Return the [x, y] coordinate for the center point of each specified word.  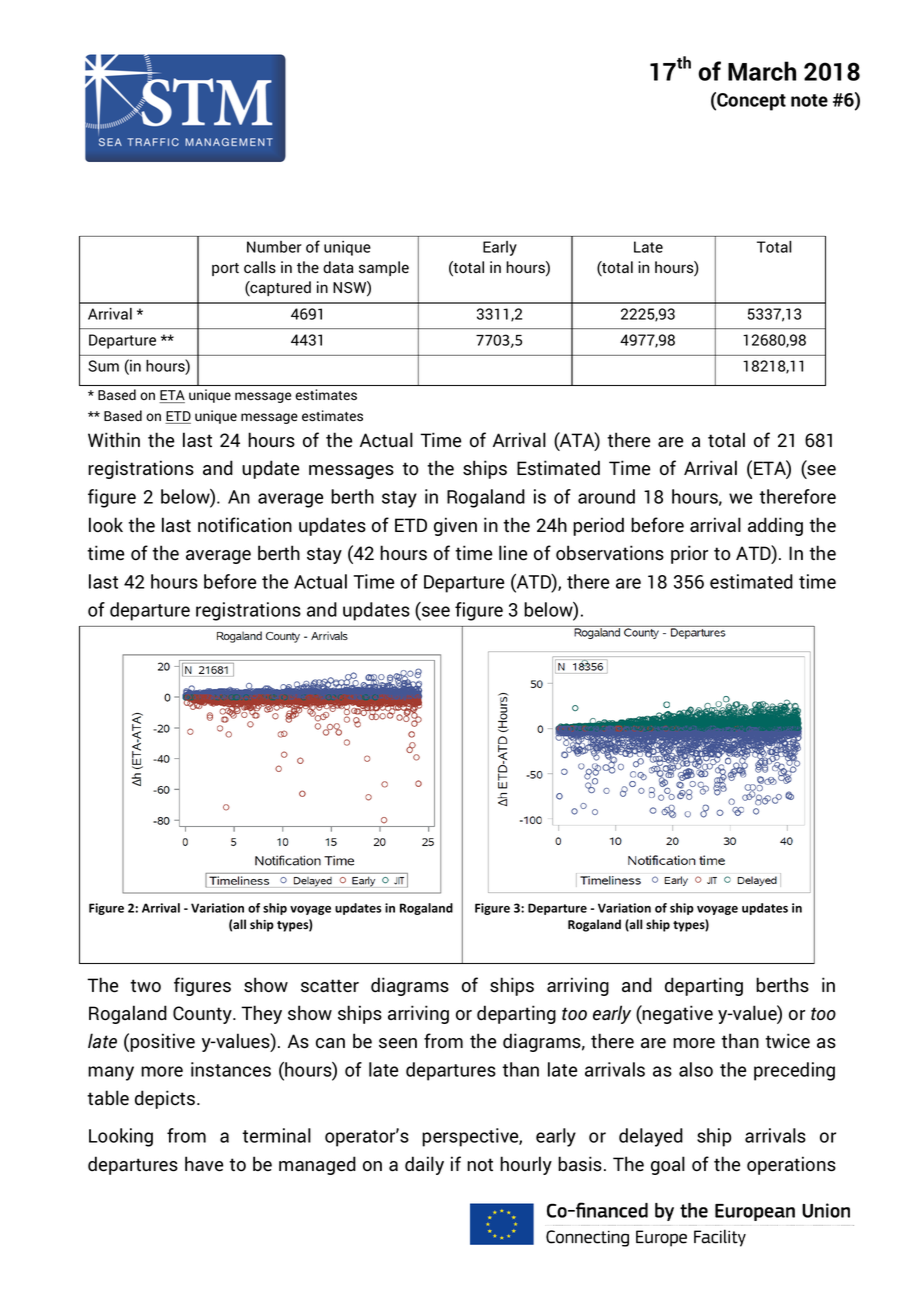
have [204, 1164]
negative [677, 1014]
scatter [330, 986]
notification [245, 525]
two [145, 986]
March [762, 71]
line [513, 553]
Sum [103, 366]
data [338, 267]
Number [274, 247]
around [606, 496]
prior [689, 554]
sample [384, 268]
